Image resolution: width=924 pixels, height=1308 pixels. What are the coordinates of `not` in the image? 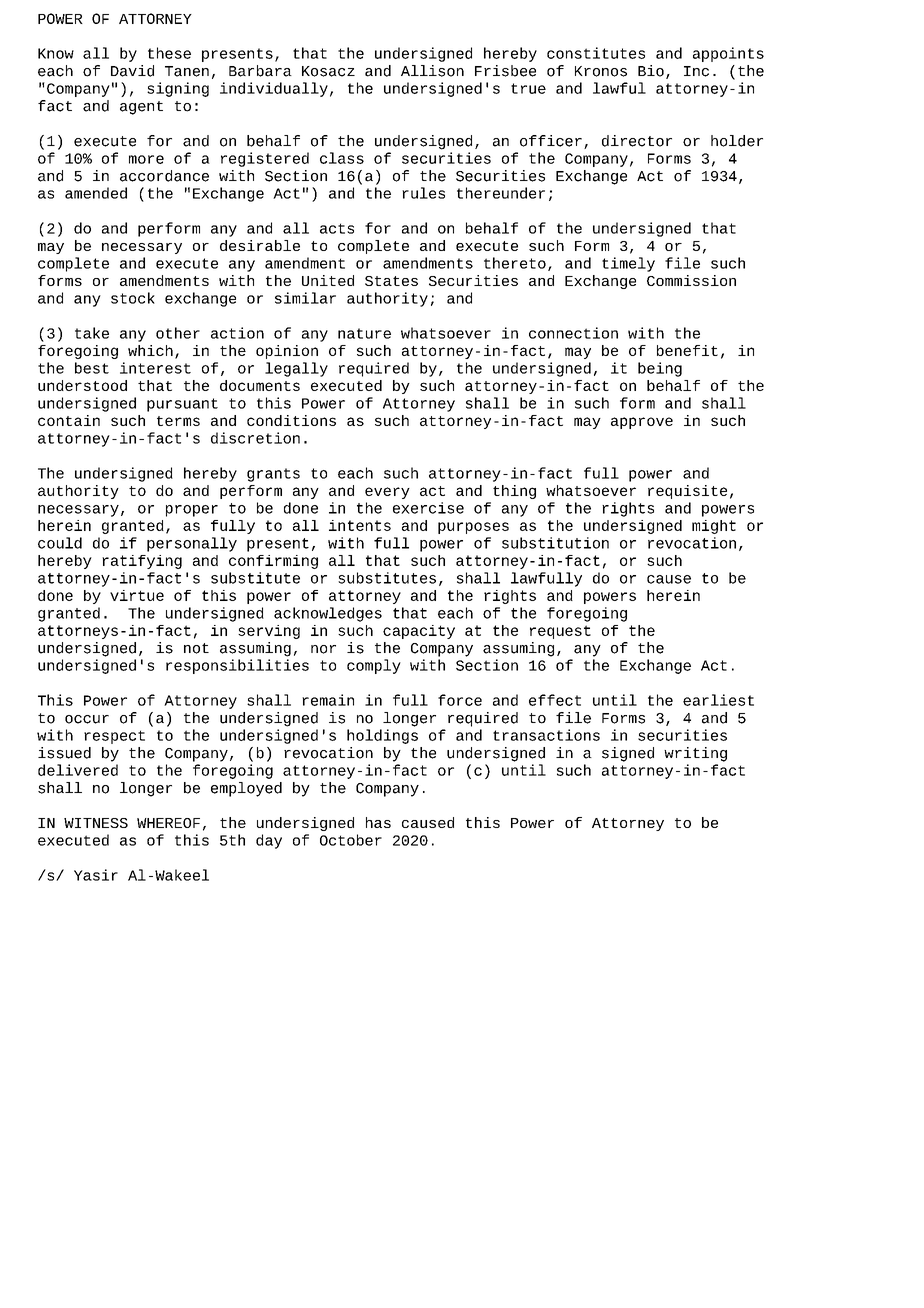 It's located at (196, 648).
